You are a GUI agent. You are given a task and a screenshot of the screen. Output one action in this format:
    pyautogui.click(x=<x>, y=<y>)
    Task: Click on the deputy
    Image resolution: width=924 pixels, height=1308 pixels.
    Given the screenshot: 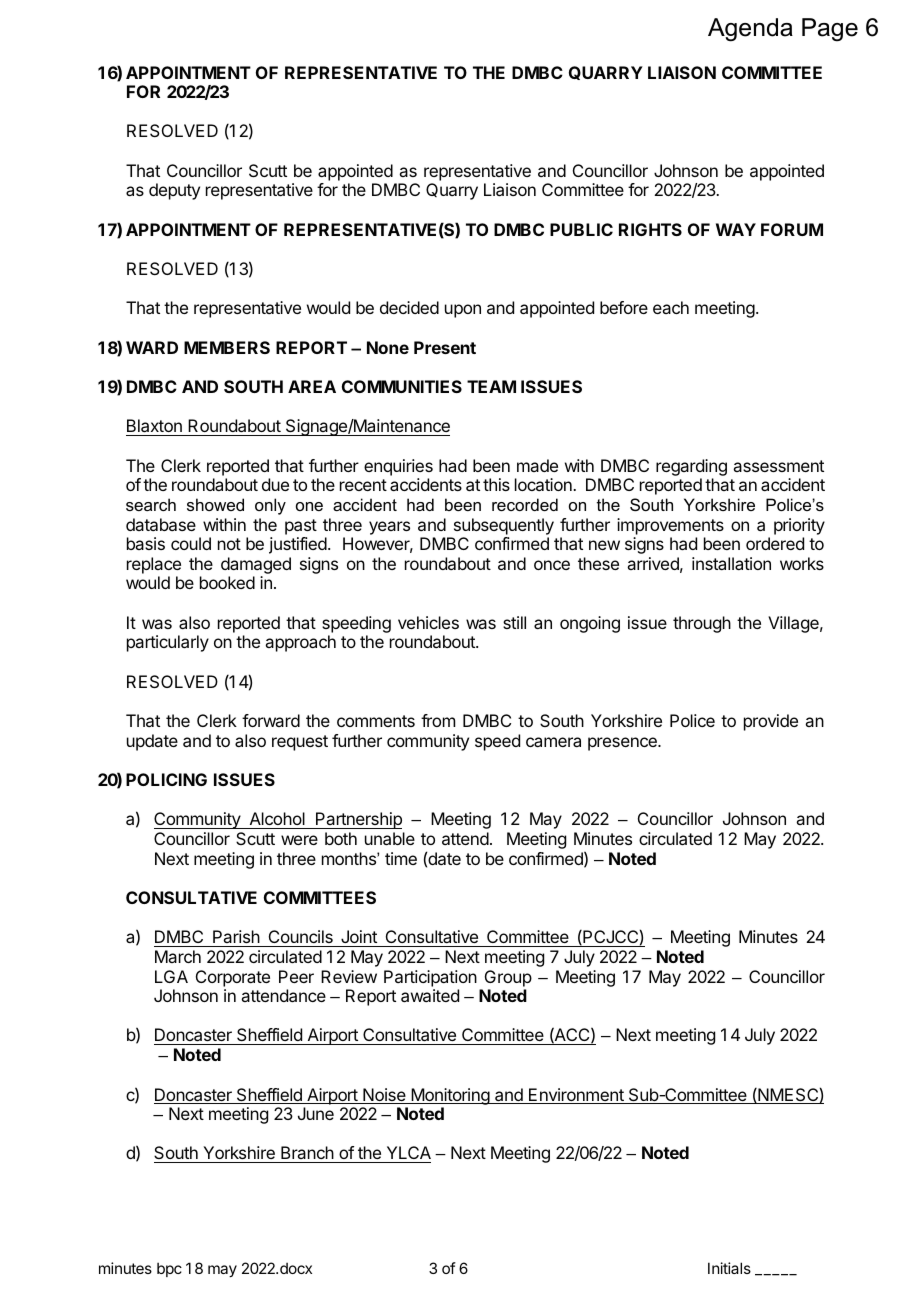 What is the action you would take?
    pyautogui.click(x=174, y=191)
